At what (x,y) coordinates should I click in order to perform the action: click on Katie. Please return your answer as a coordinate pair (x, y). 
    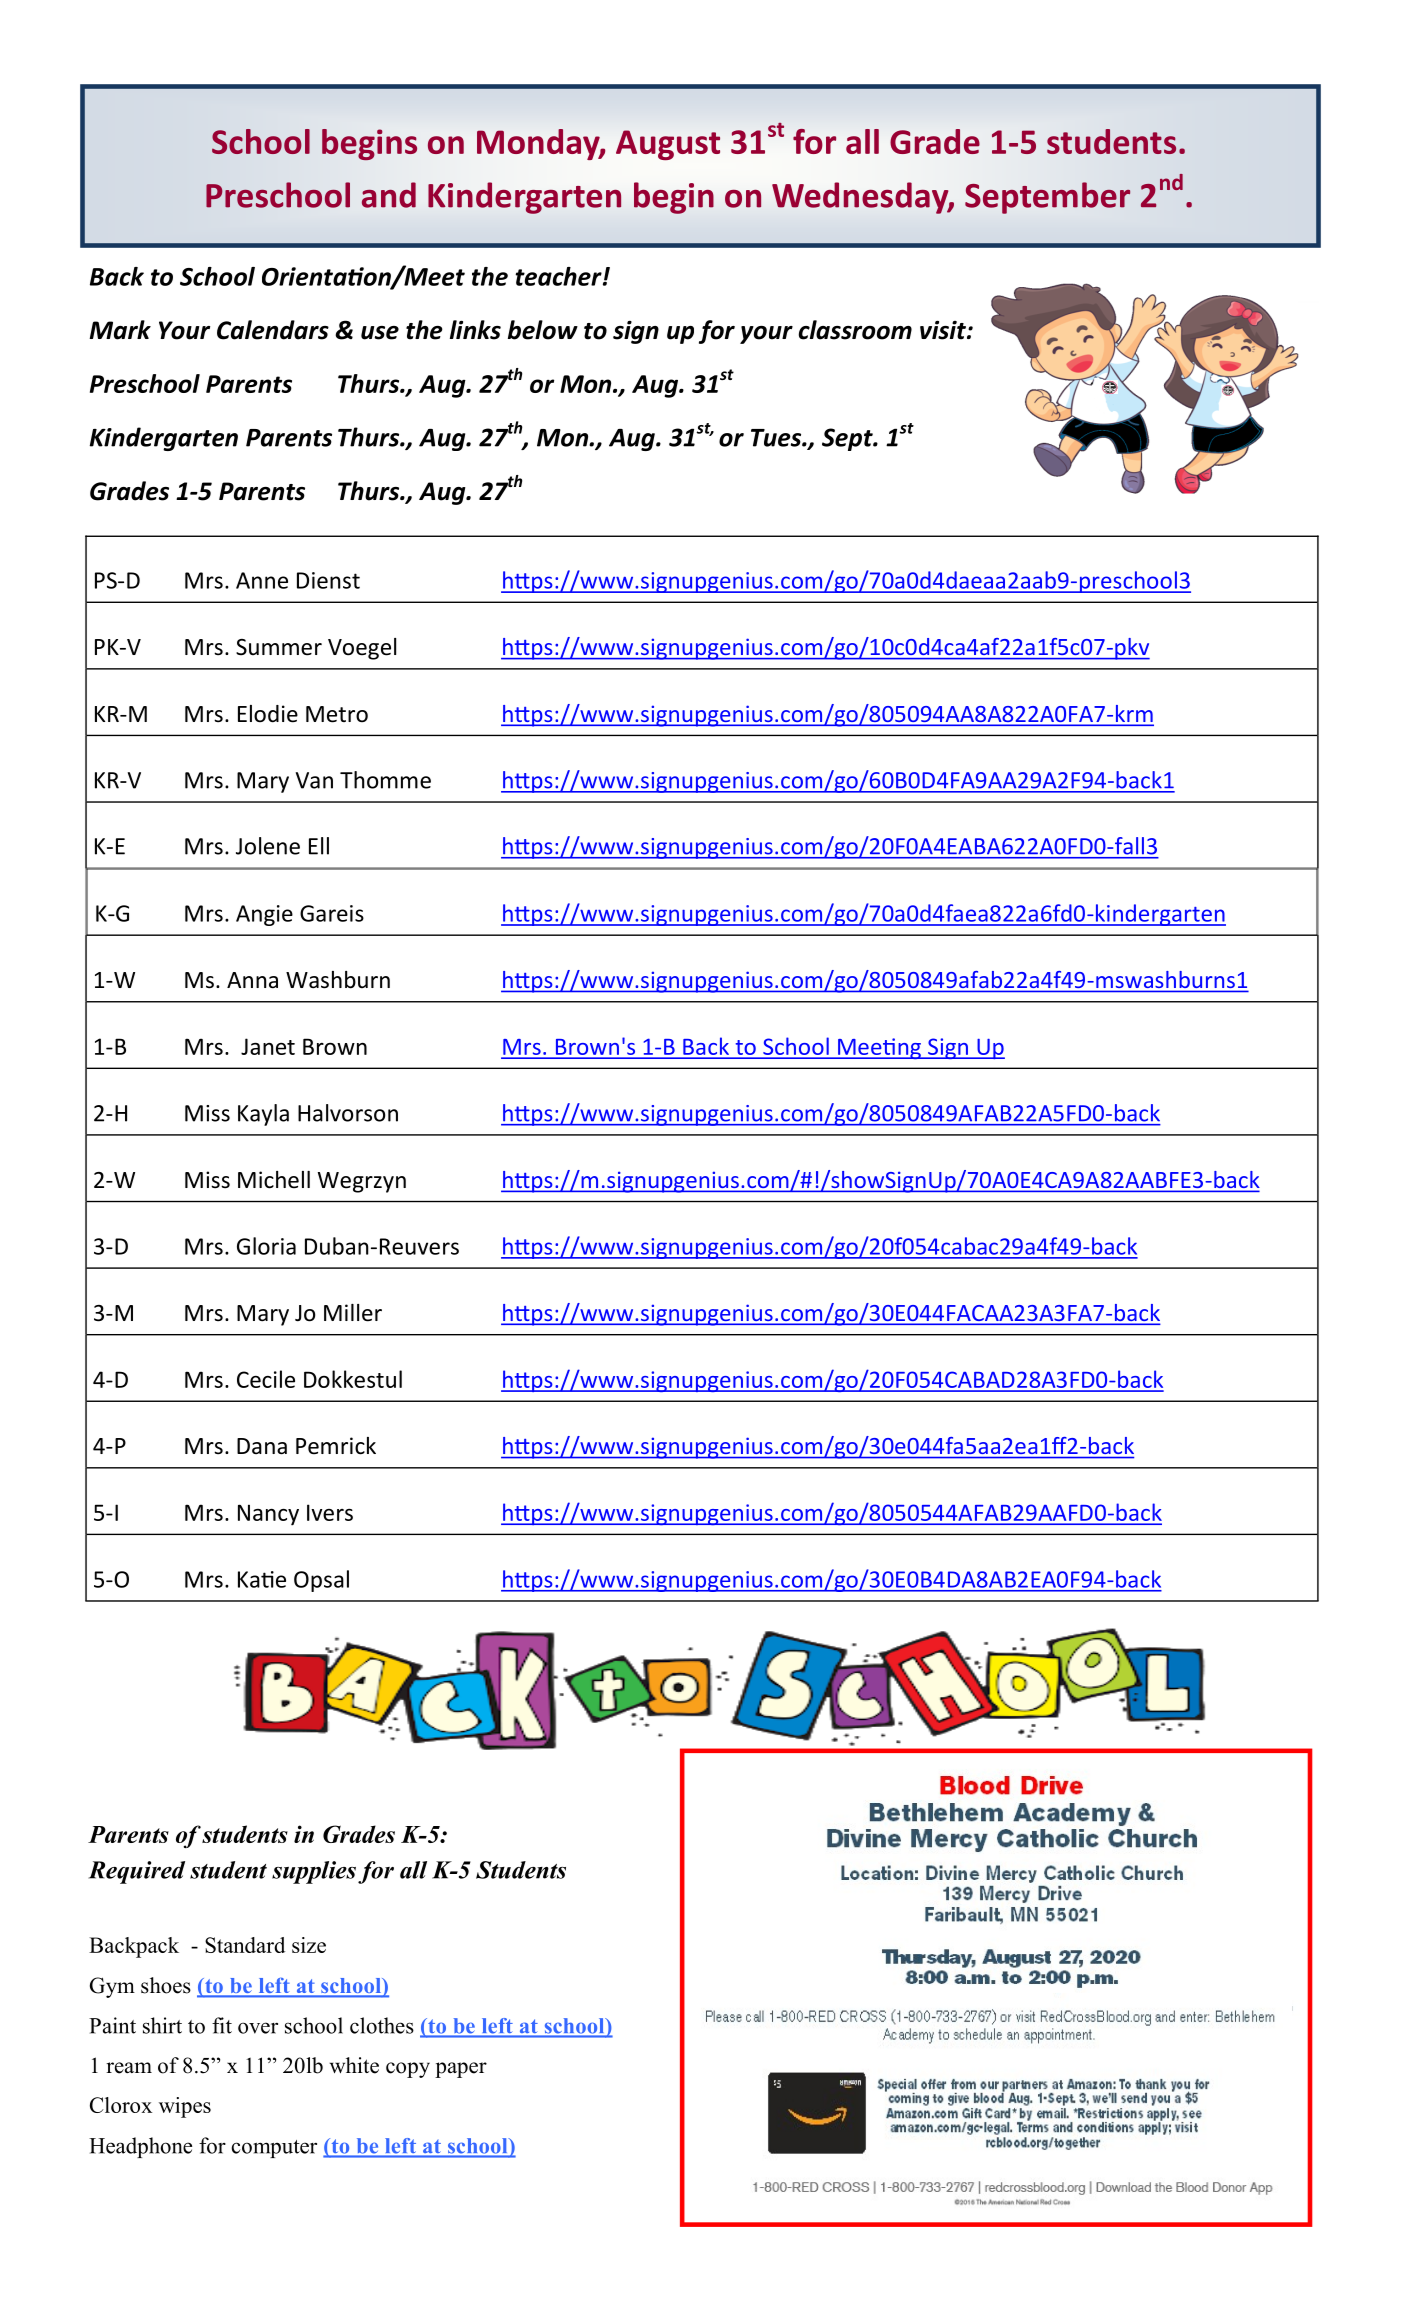
    Looking at the image, I should click on (262, 1579).
